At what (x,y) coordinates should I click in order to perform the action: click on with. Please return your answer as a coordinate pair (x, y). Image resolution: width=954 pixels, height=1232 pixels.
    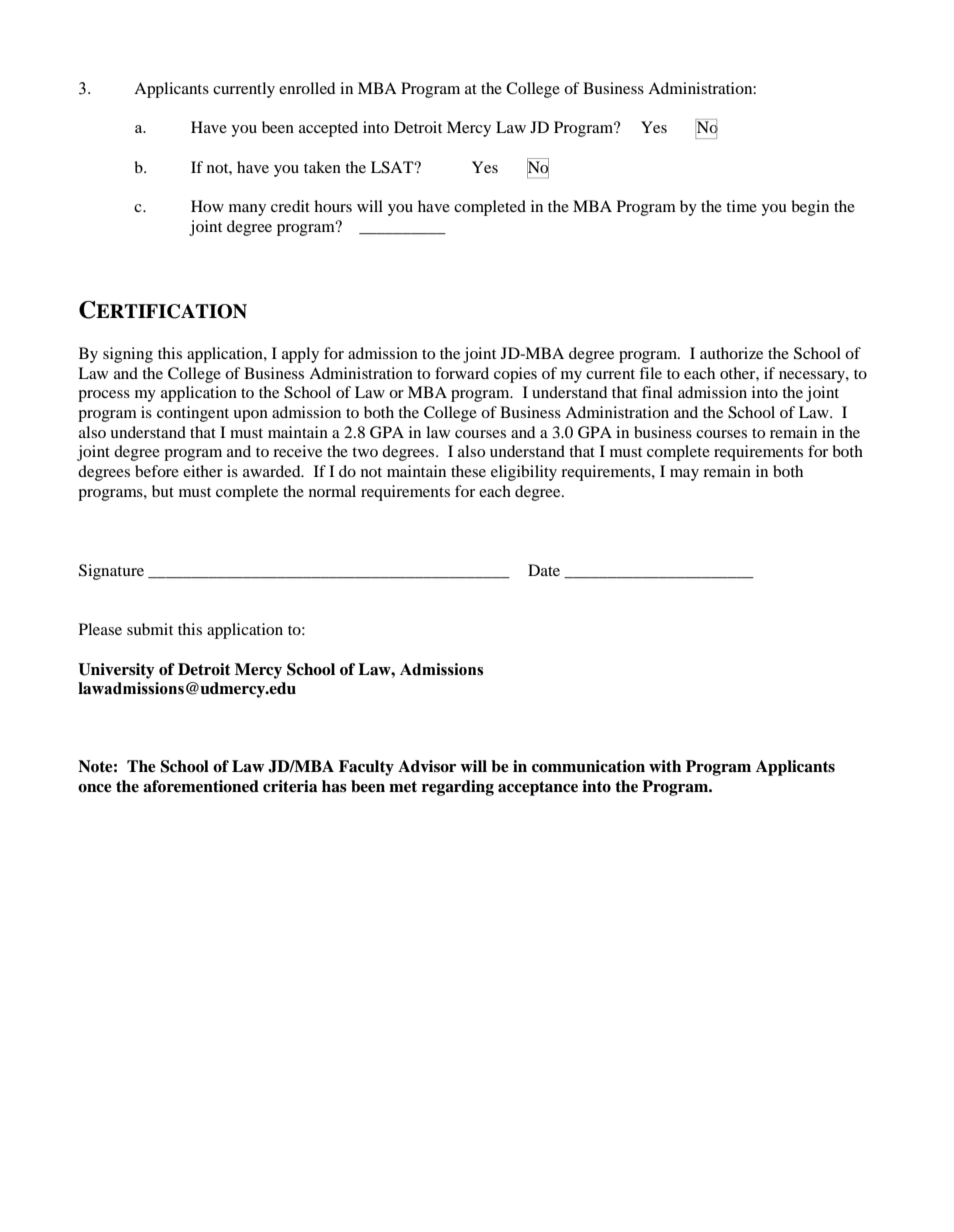
    Looking at the image, I should click on (665, 766).
